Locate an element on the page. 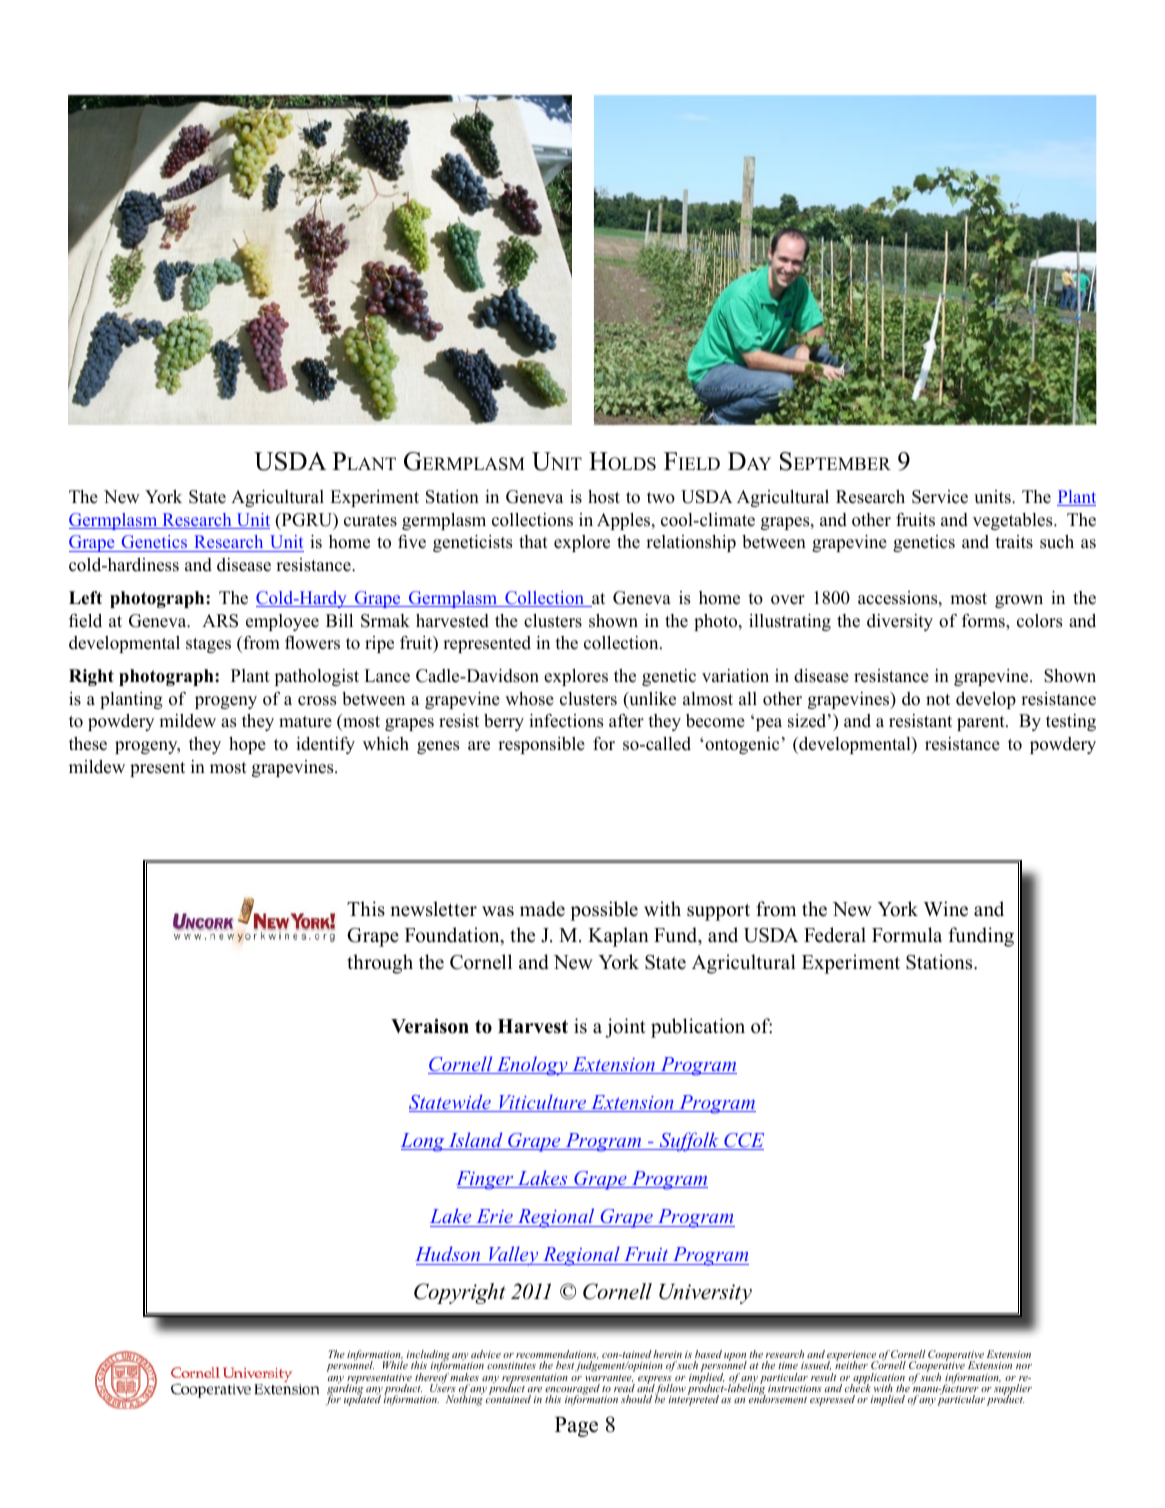 This document has width=1165, height=1508. Formula is located at coordinates (907, 935).
